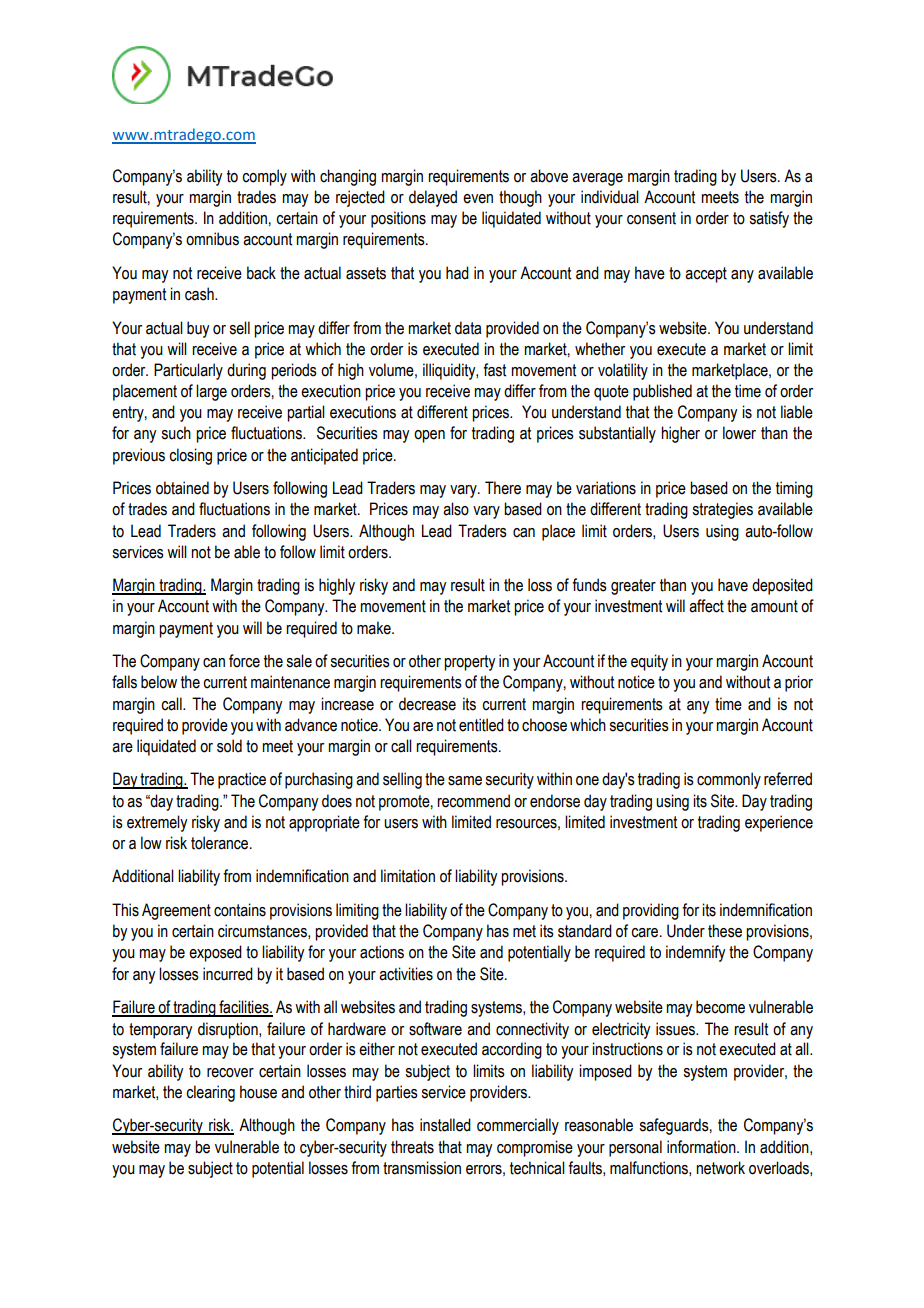 Image resolution: width=924 pixels, height=1308 pixels. I want to click on clearing, so click(210, 1093).
